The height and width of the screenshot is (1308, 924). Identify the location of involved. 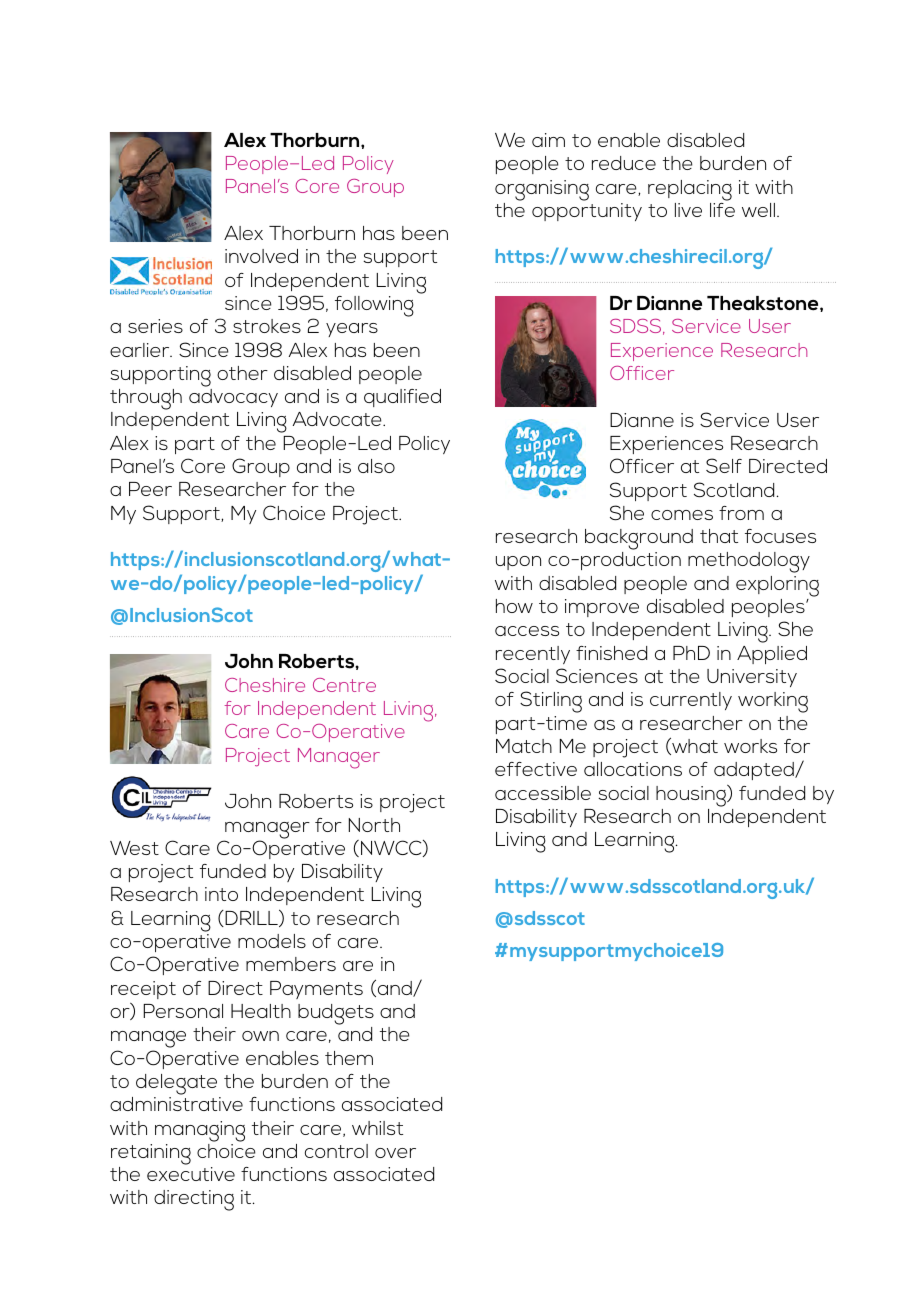
(261, 256).
